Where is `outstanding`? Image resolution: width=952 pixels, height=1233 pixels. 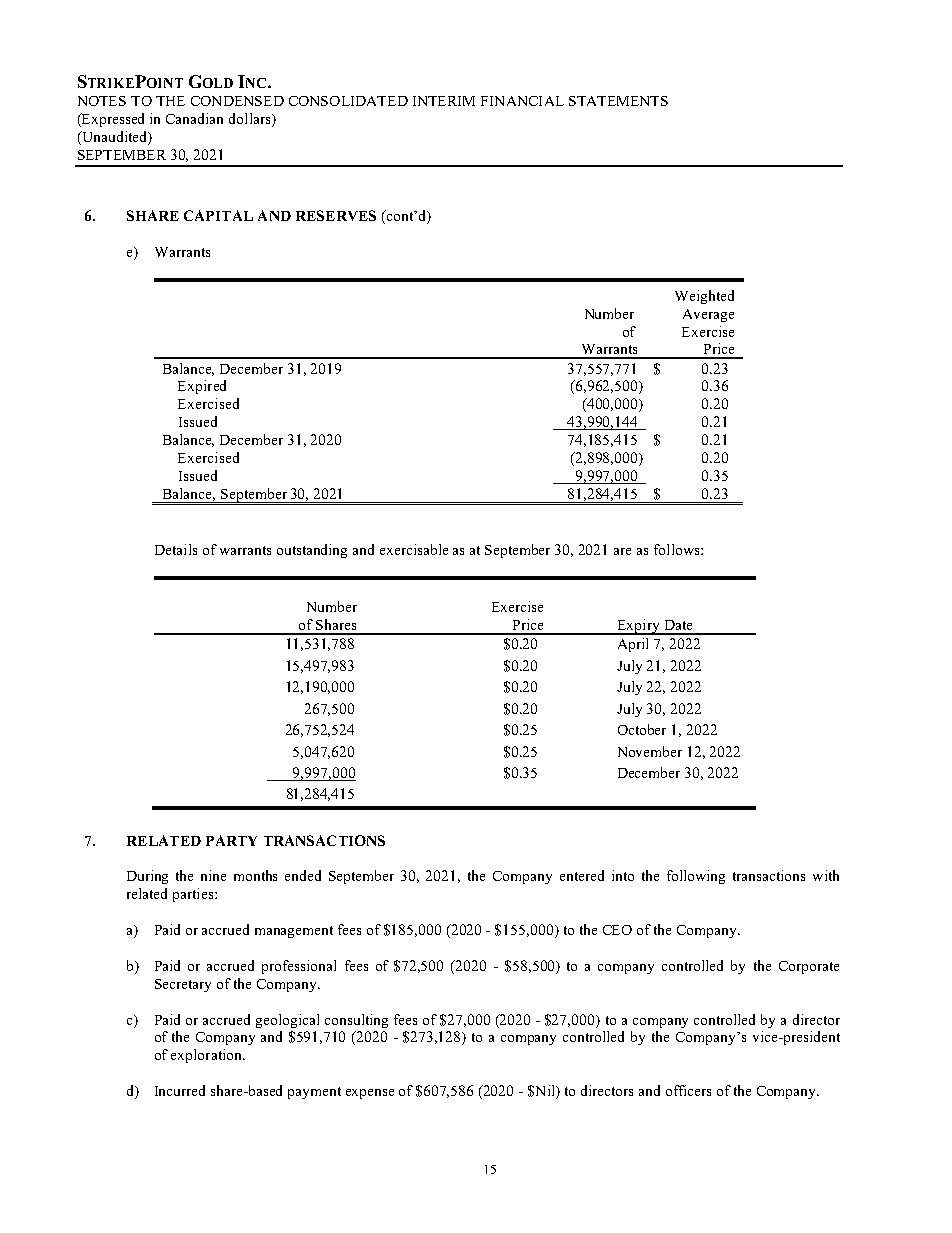
outstanding is located at coordinates (312, 551).
